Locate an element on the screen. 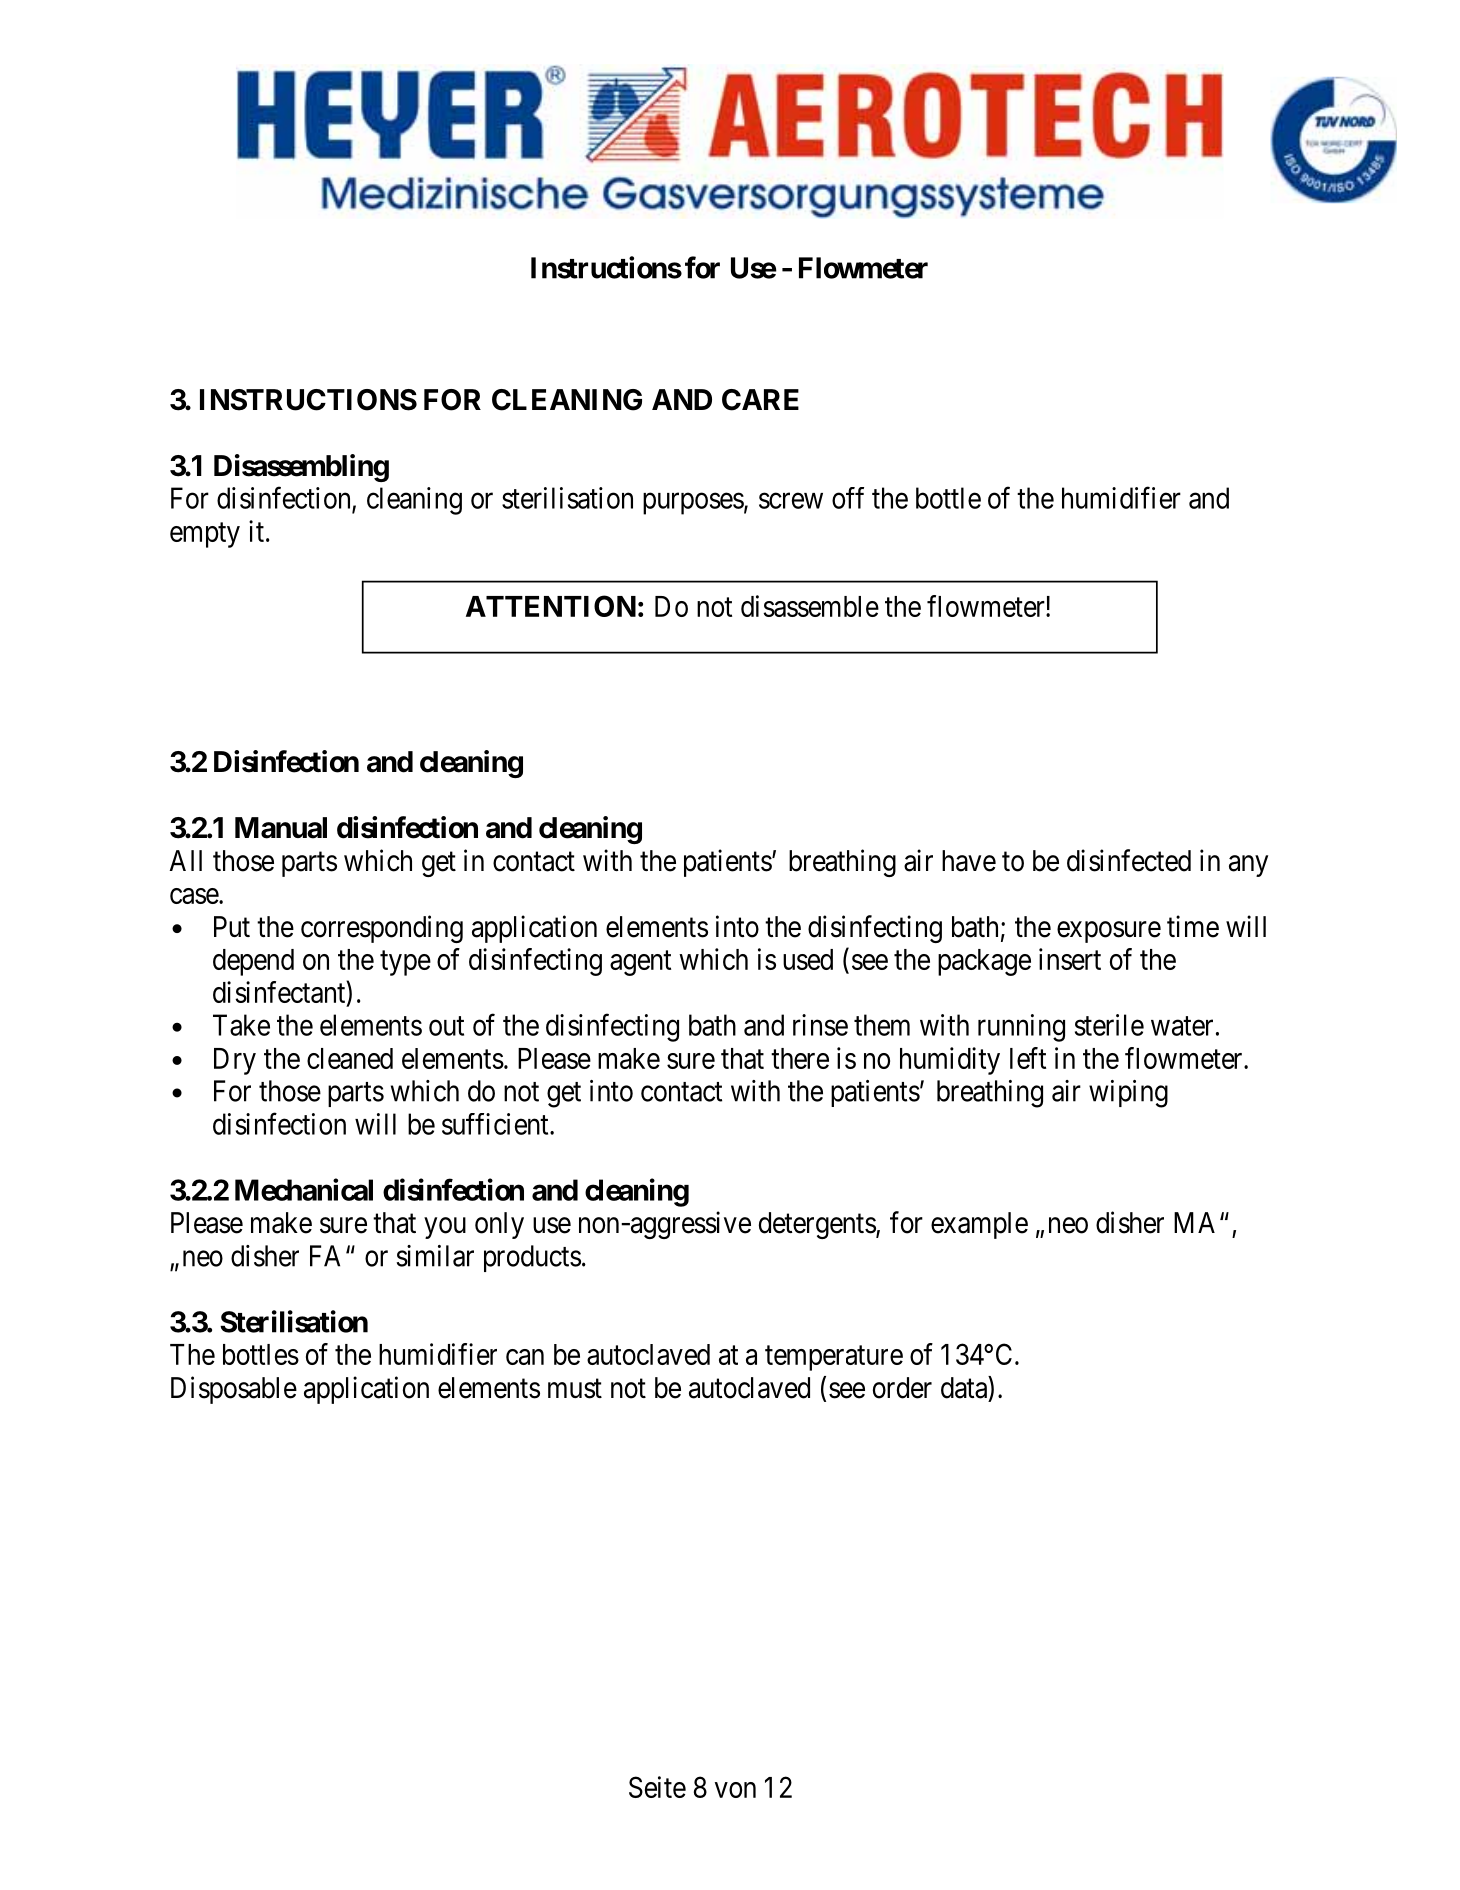 The image size is (1460, 1890). CARE is located at coordinates (760, 400).
